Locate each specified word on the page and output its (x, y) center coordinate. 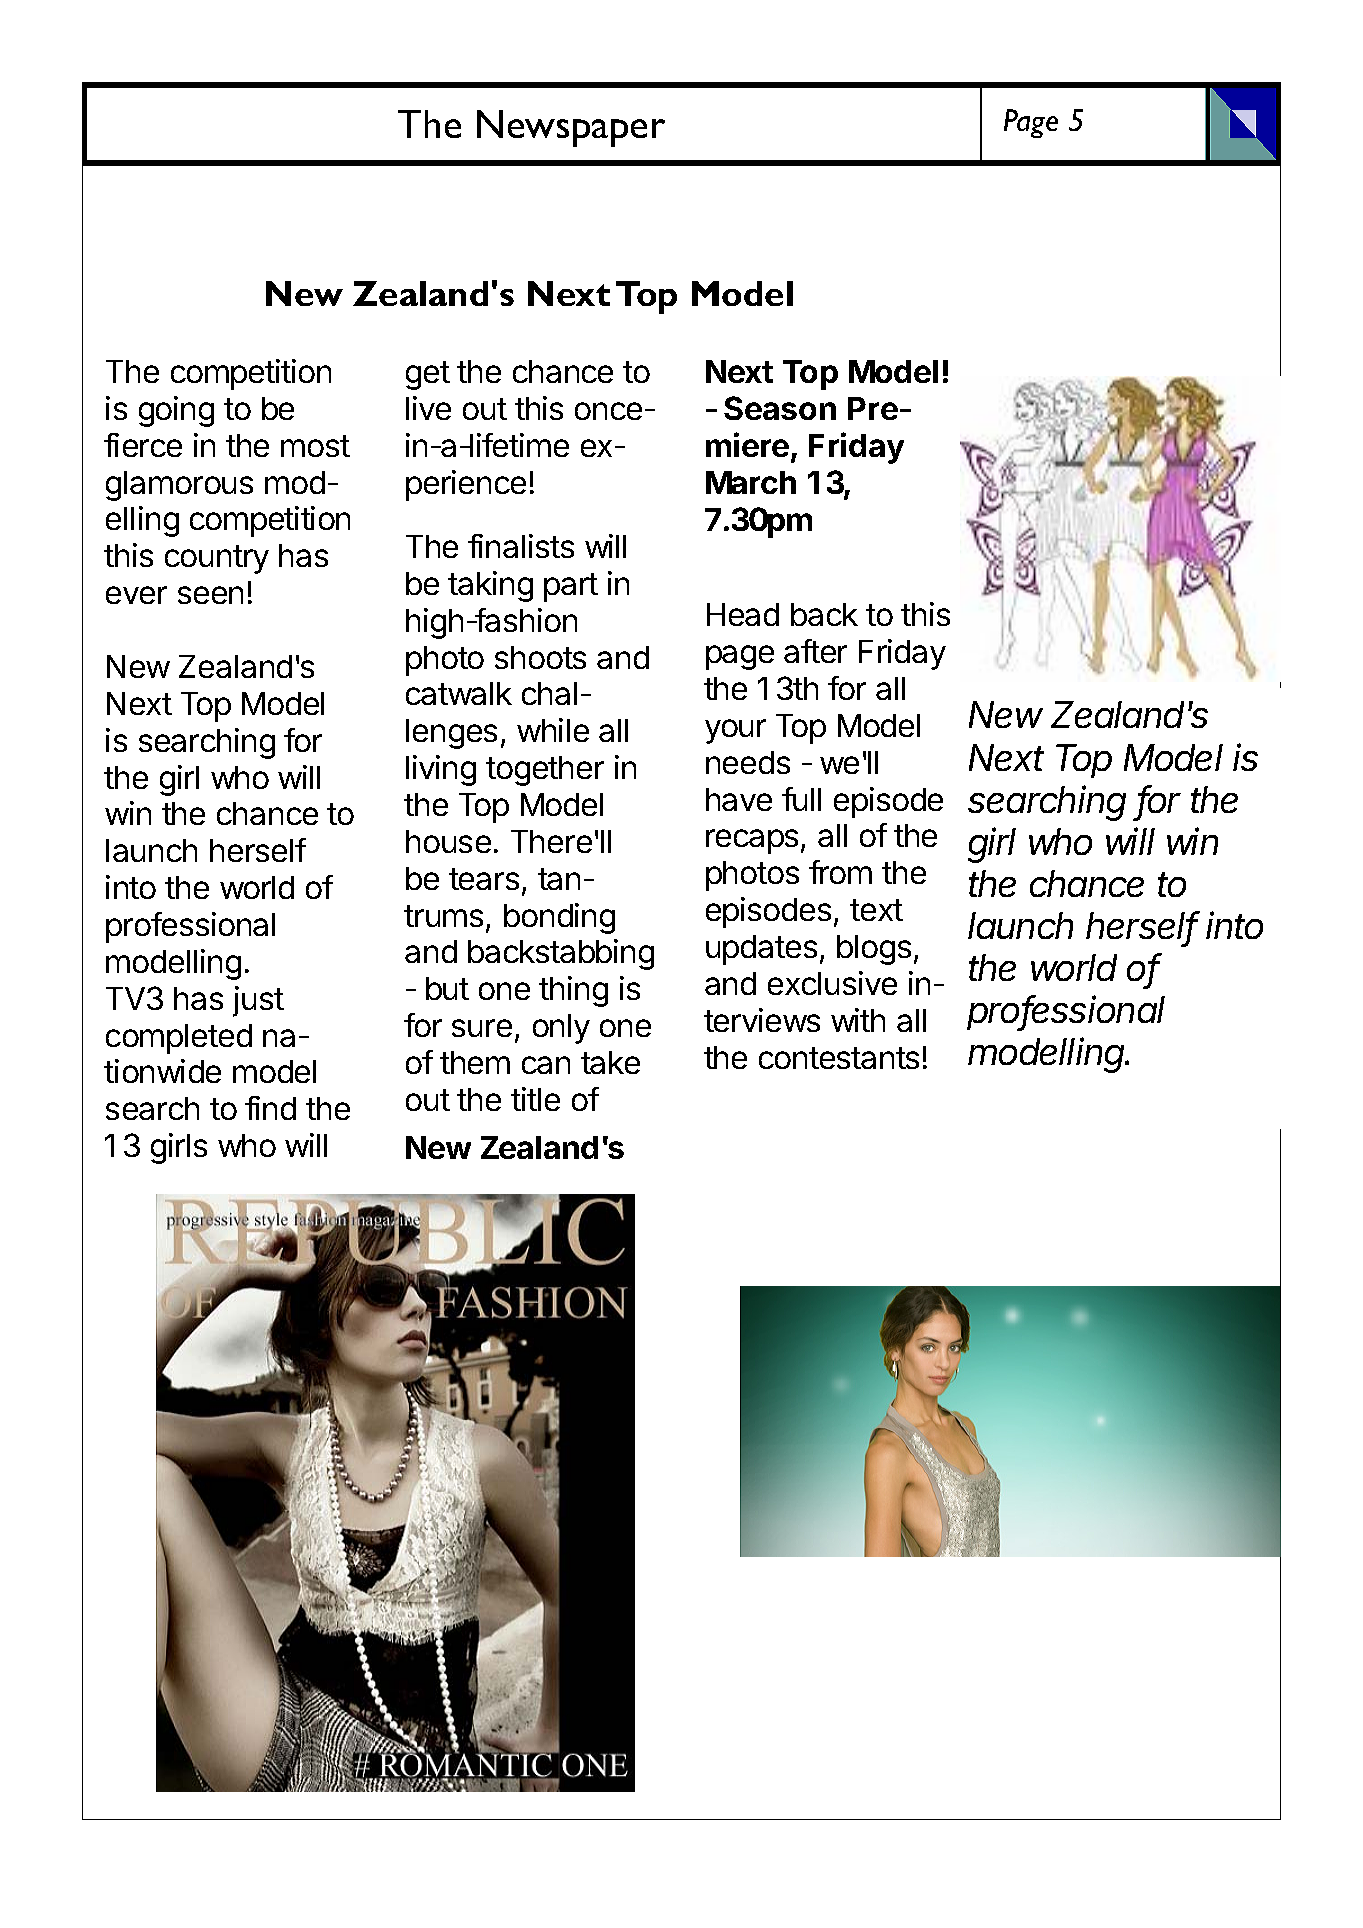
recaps (752, 841)
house (448, 841)
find (270, 1108)
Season (780, 408)
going (176, 411)
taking (490, 586)
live (428, 408)
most (315, 446)
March (751, 482)
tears (484, 879)
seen (210, 595)
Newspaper (571, 128)
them (475, 1062)
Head (743, 614)
